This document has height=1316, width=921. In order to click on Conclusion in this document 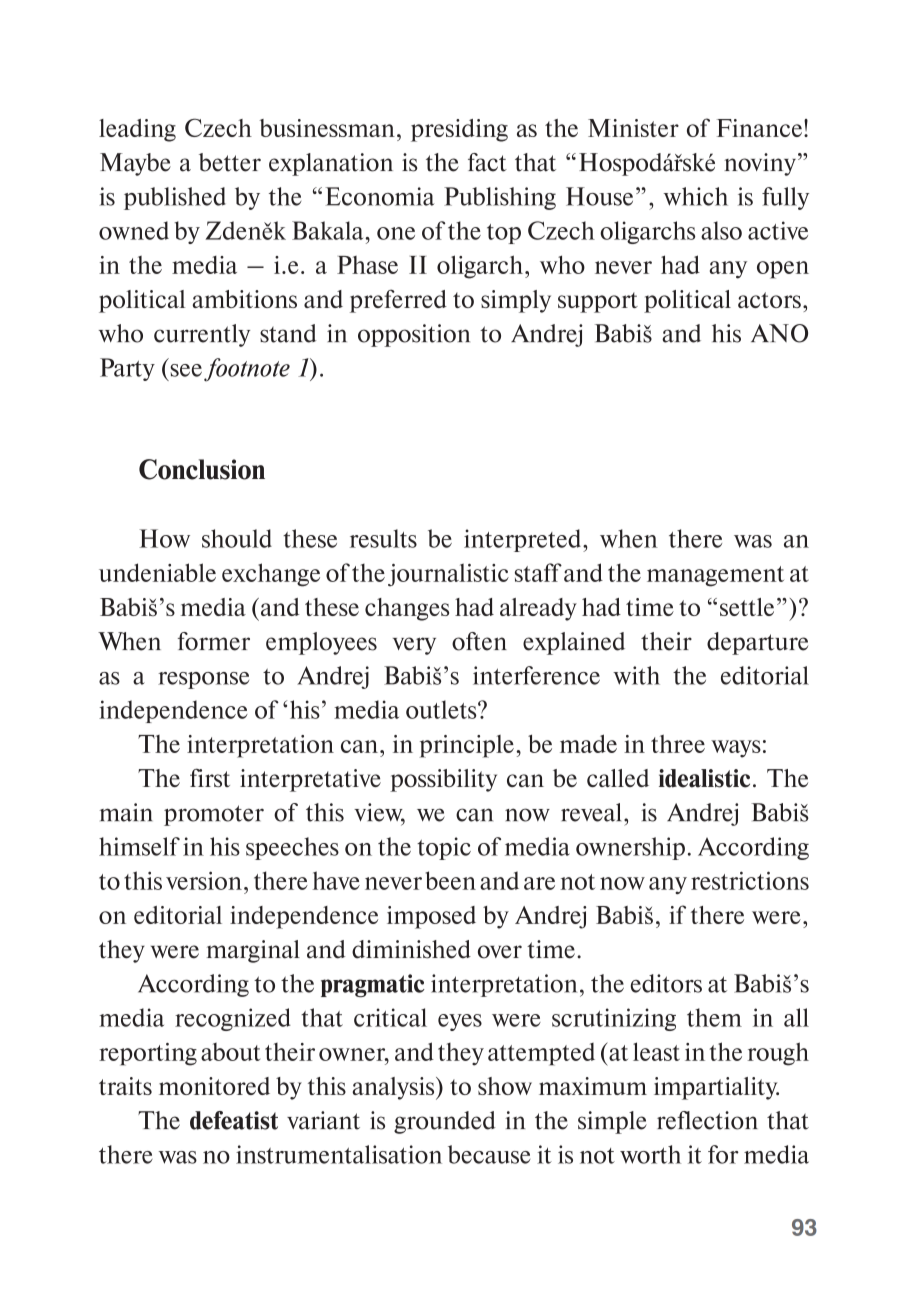, I will do `click(202, 469)`.
